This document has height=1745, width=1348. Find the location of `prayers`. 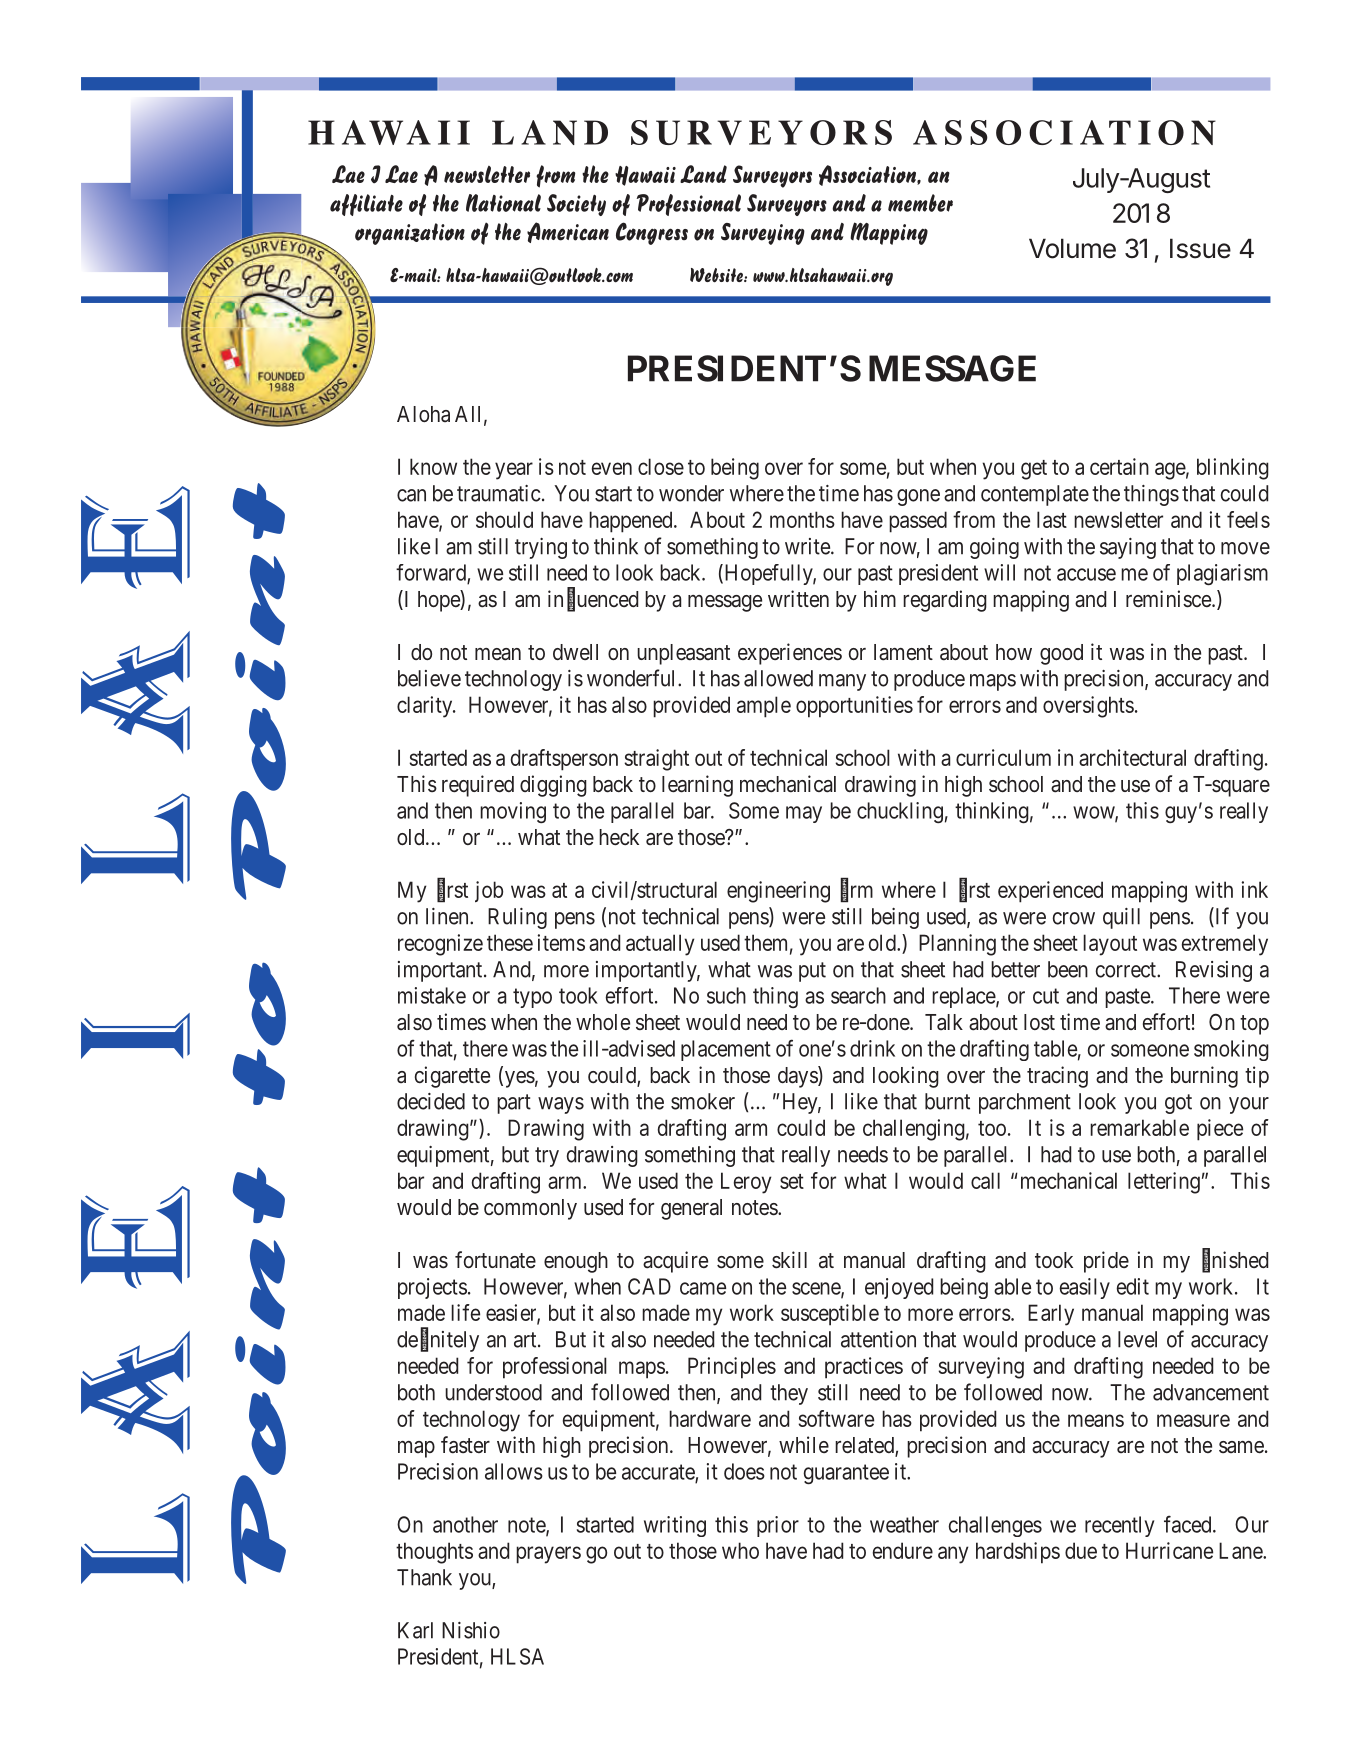

prayers is located at coordinates (548, 1555).
